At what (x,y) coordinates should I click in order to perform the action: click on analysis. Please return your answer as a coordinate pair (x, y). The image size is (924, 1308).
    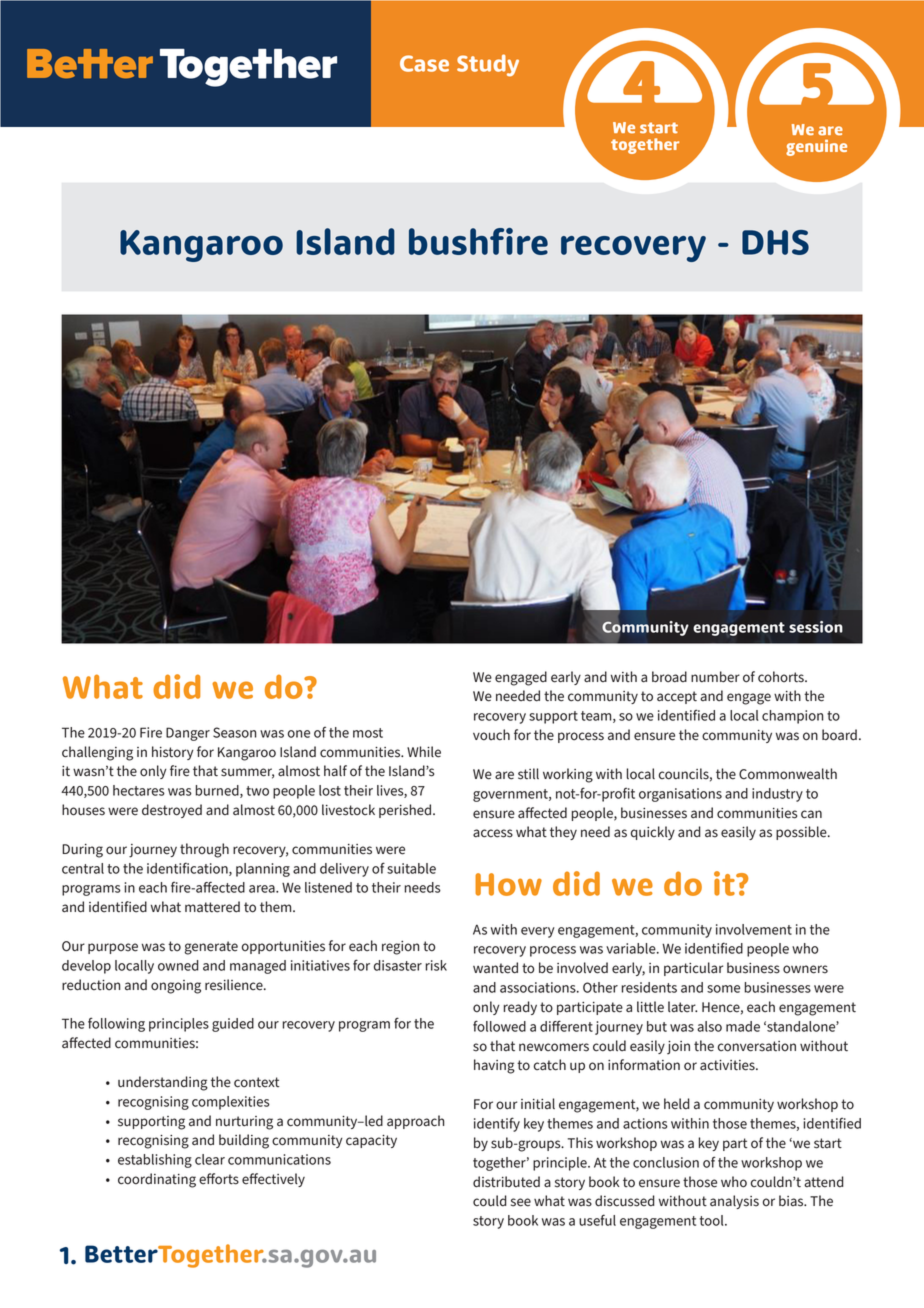
    Looking at the image, I should click on (734, 1202).
